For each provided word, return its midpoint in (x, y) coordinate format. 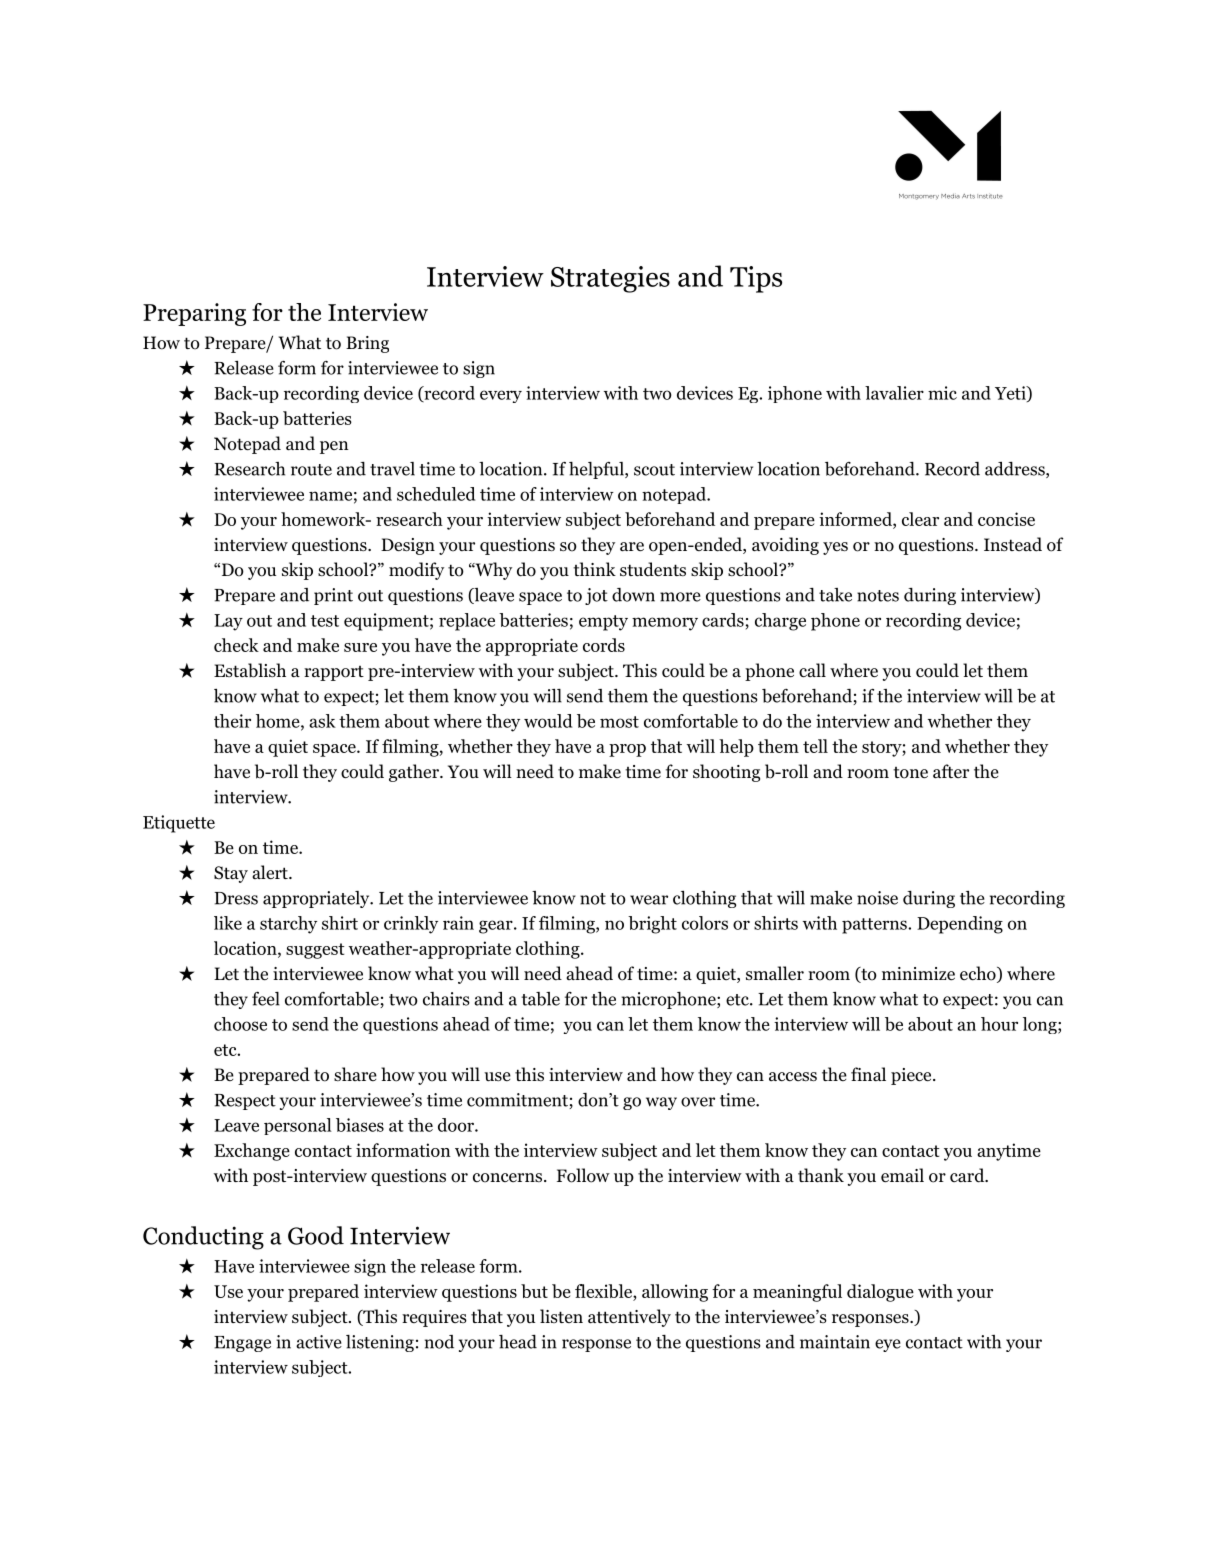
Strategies (610, 279)
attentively (629, 1318)
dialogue (880, 1293)
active (319, 1342)
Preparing (194, 314)
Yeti (1011, 393)
